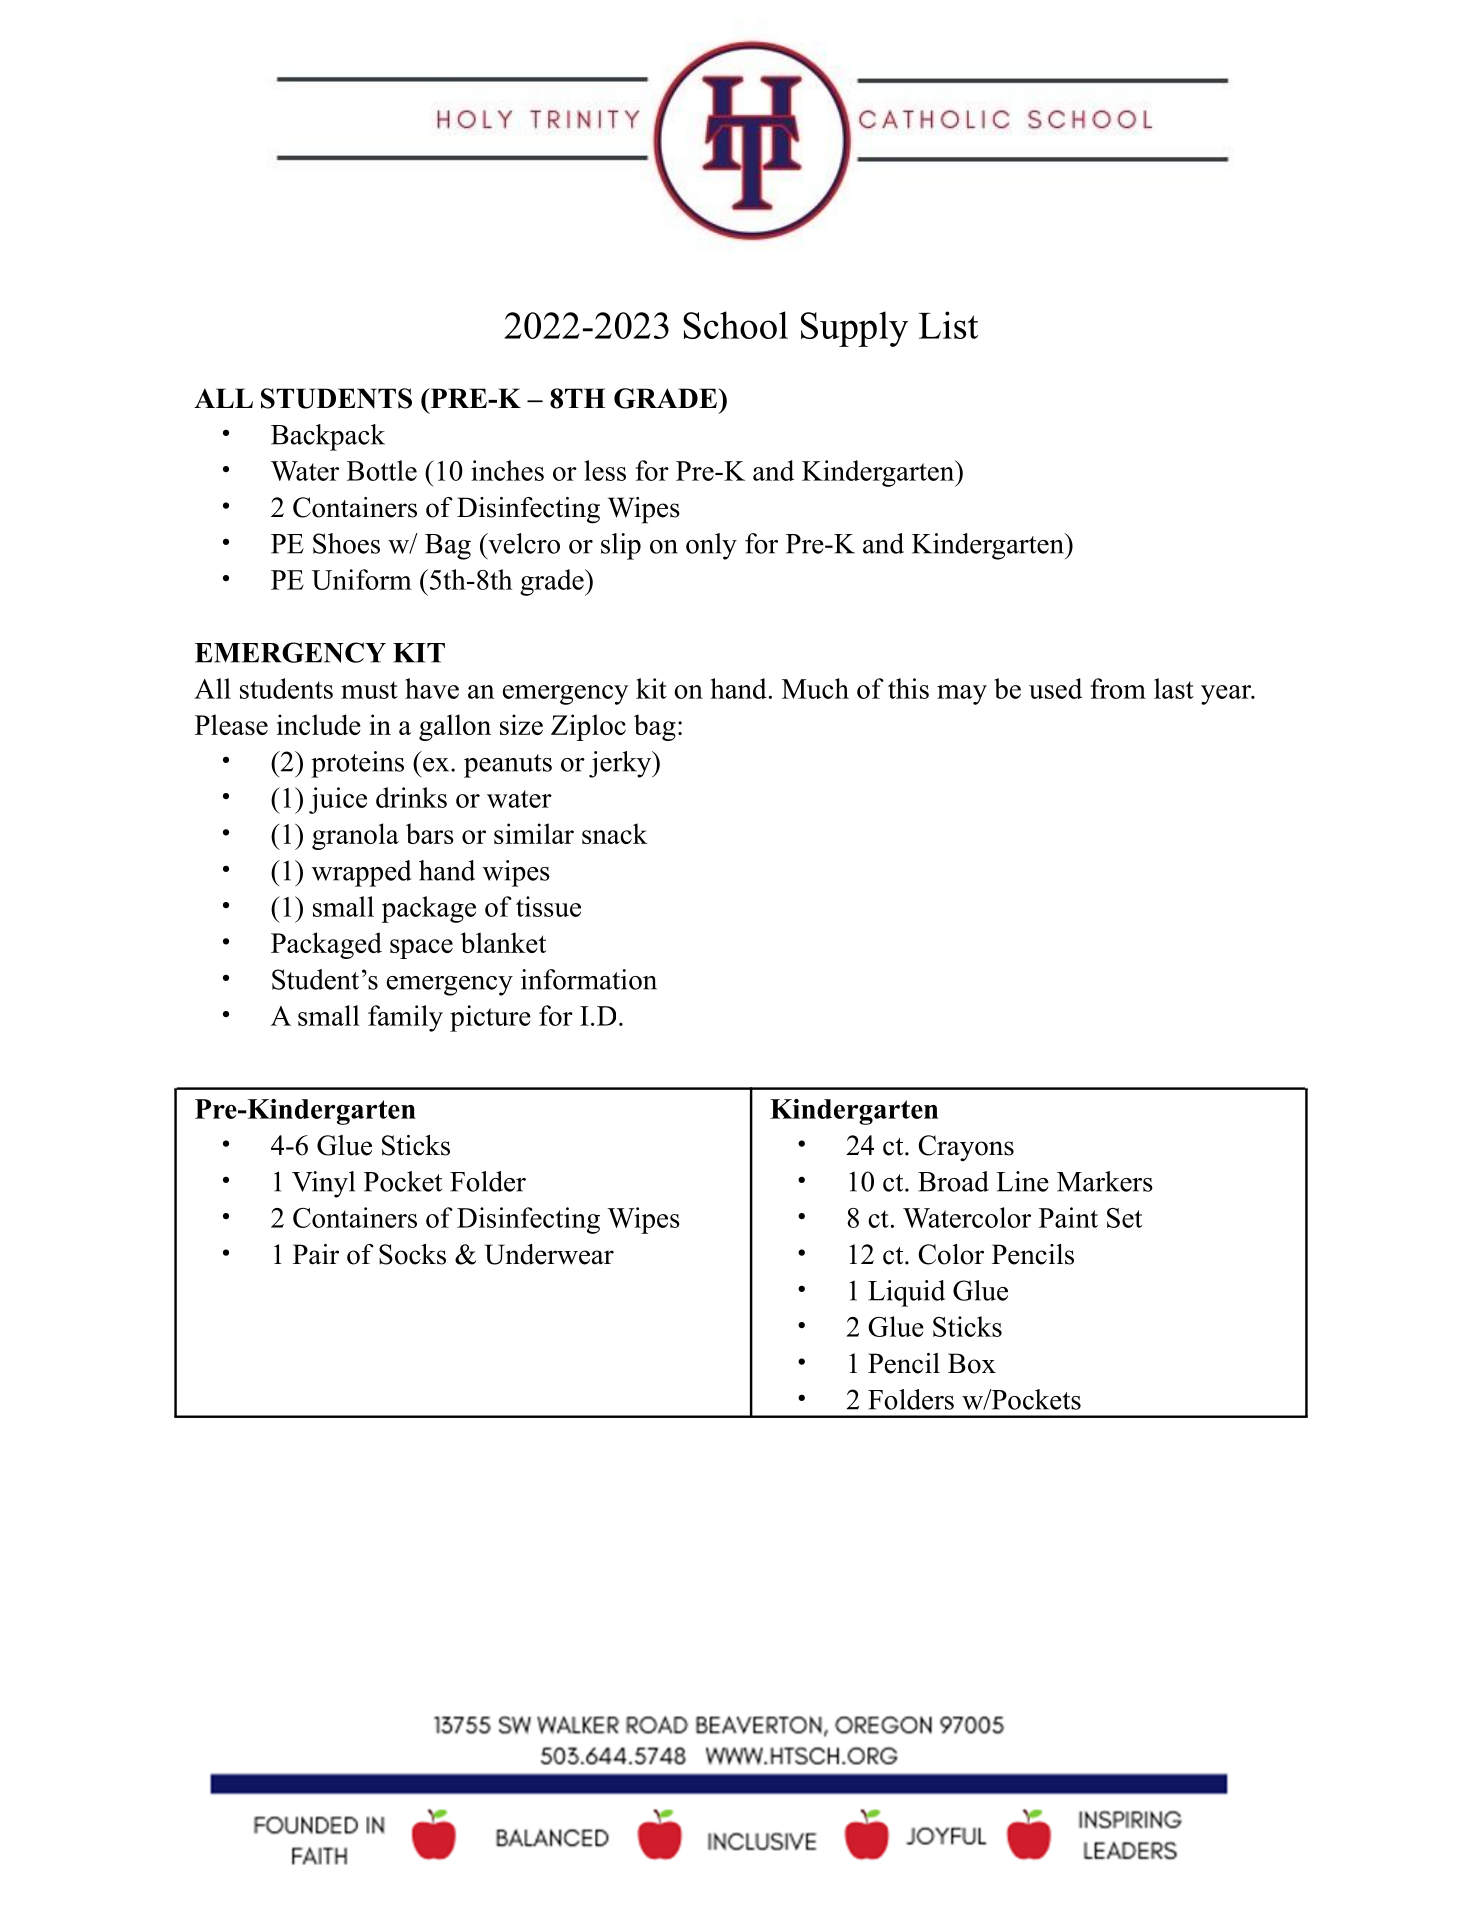 The width and height of the screenshot is (1482, 1918). I want to click on Backpack, so click(328, 437).
